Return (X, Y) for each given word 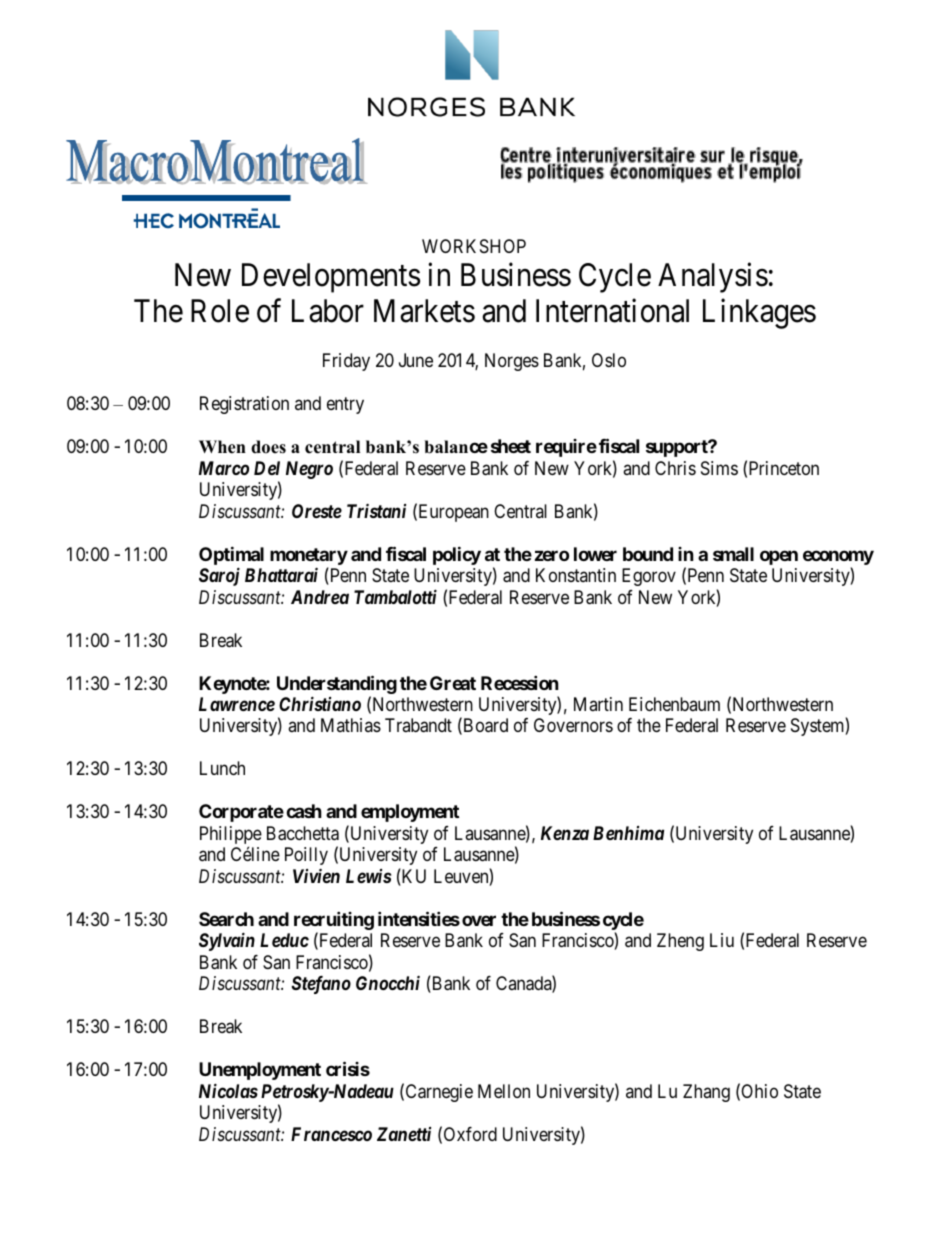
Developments (331, 278)
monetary (309, 556)
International (612, 311)
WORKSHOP (474, 246)
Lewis (369, 876)
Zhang (706, 1093)
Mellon (504, 1091)
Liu (722, 940)
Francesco (331, 1134)
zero (552, 555)
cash (304, 811)
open (779, 557)
